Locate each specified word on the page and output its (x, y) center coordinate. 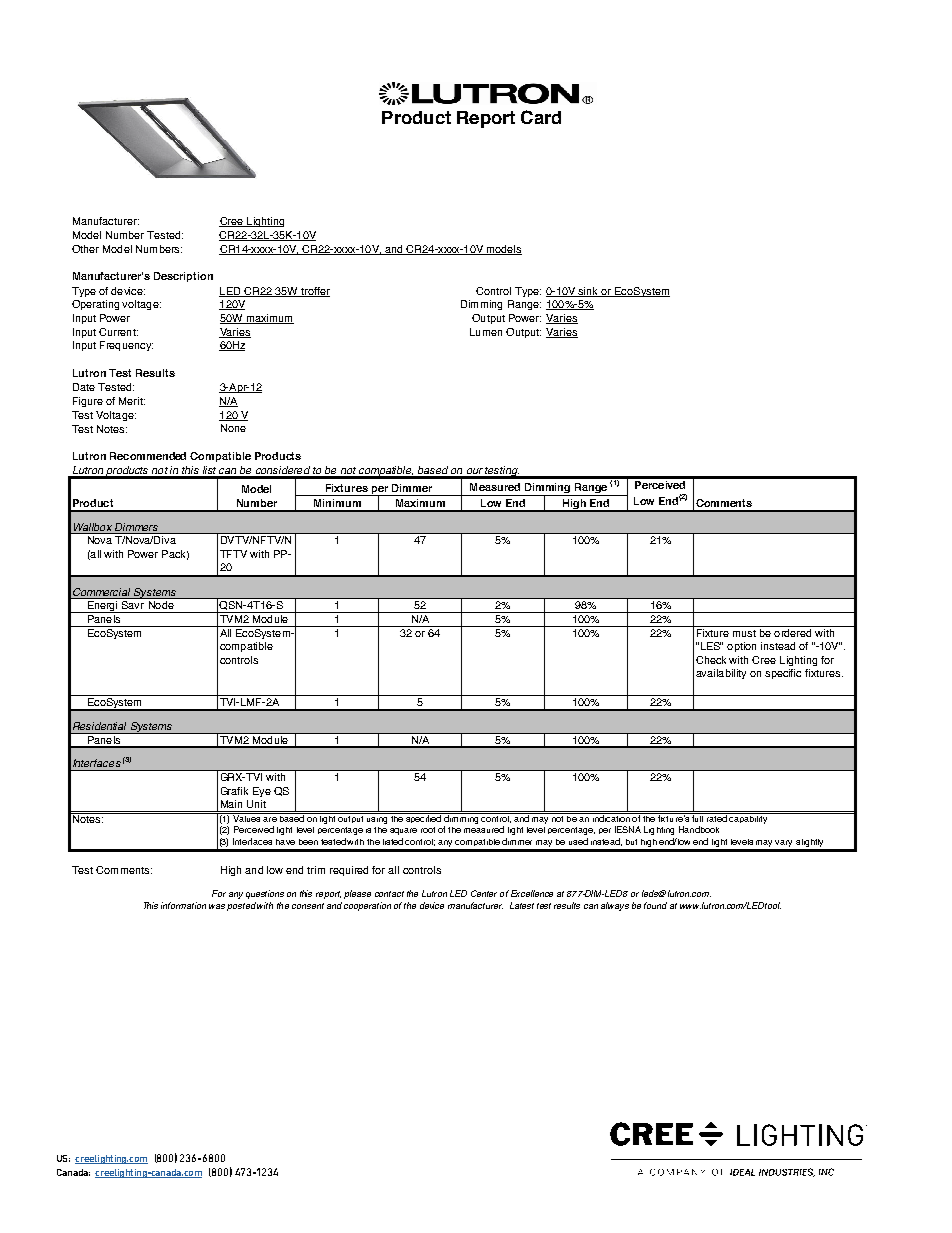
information (183, 905)
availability (721, 674)
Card (541, 117)
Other (85, 249)
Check (711, 660)
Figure (88, 402)
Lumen (486, 332)
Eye (262, 792)
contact (389, 894)
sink (589, 292)
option (741, 647)
